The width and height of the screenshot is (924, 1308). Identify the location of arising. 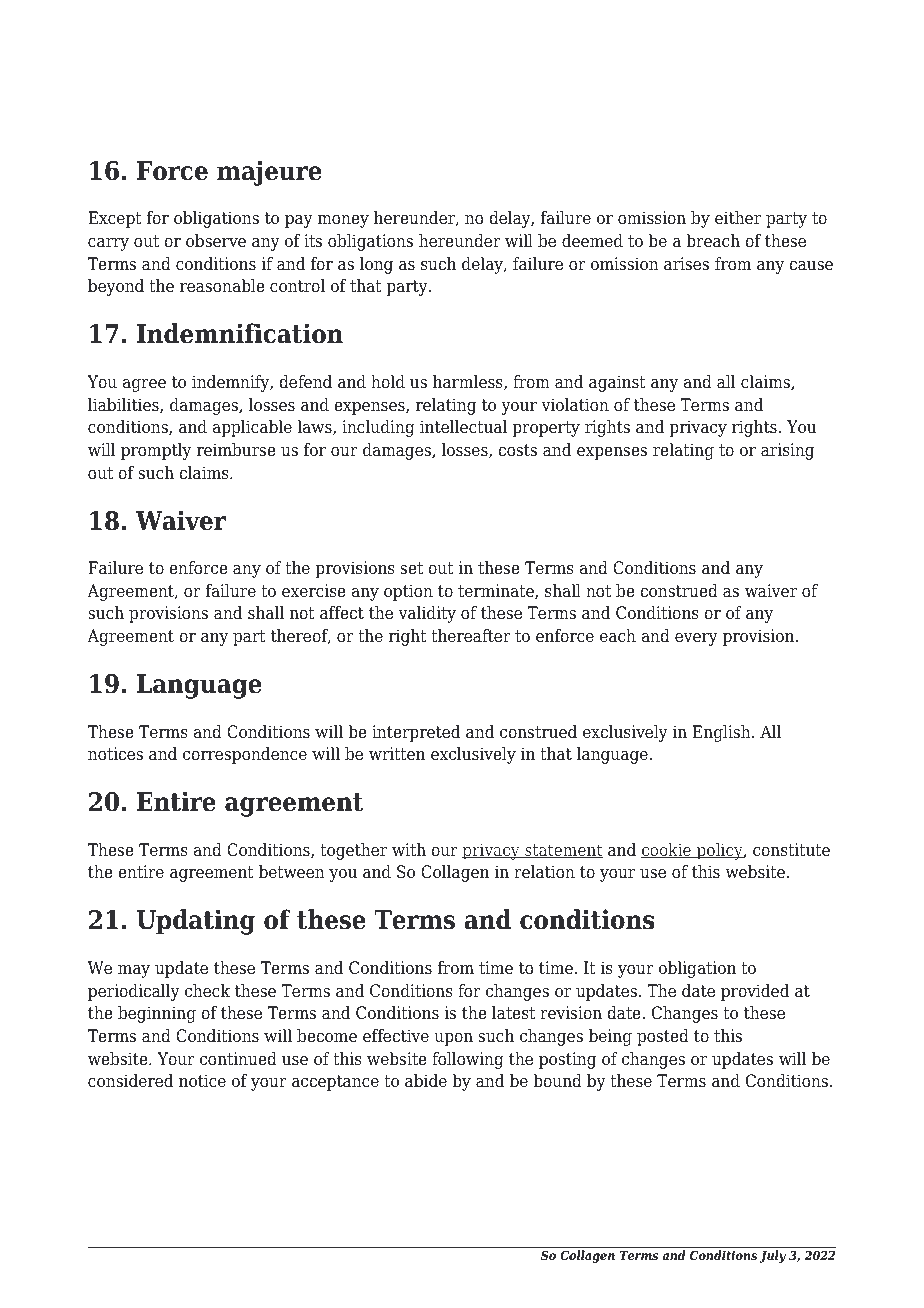
(787, 451).
